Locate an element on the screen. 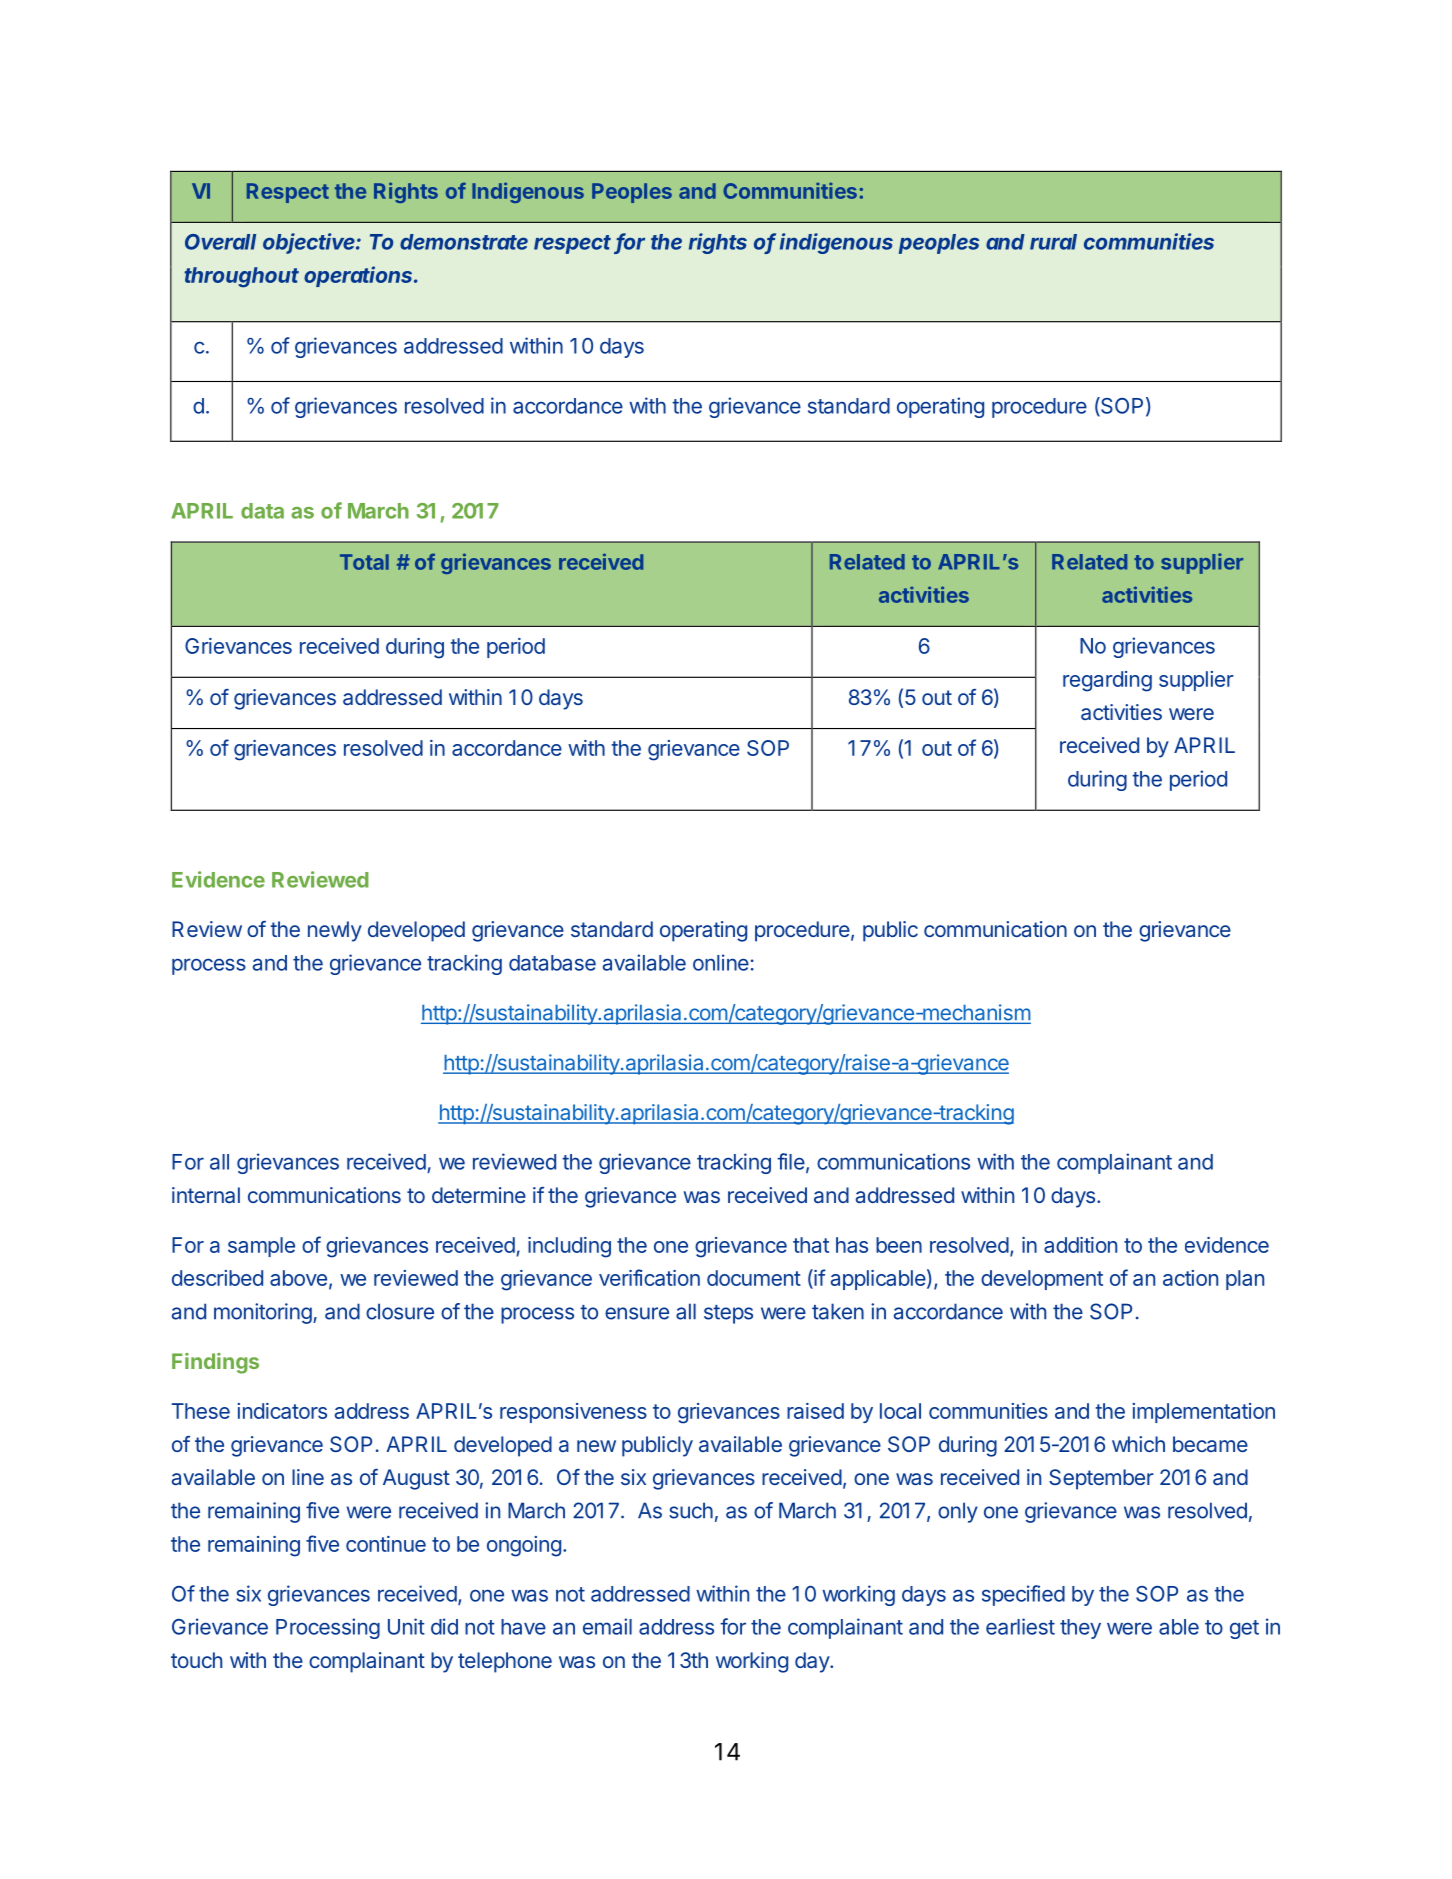  throughout is located at coordinates (241, 277).
